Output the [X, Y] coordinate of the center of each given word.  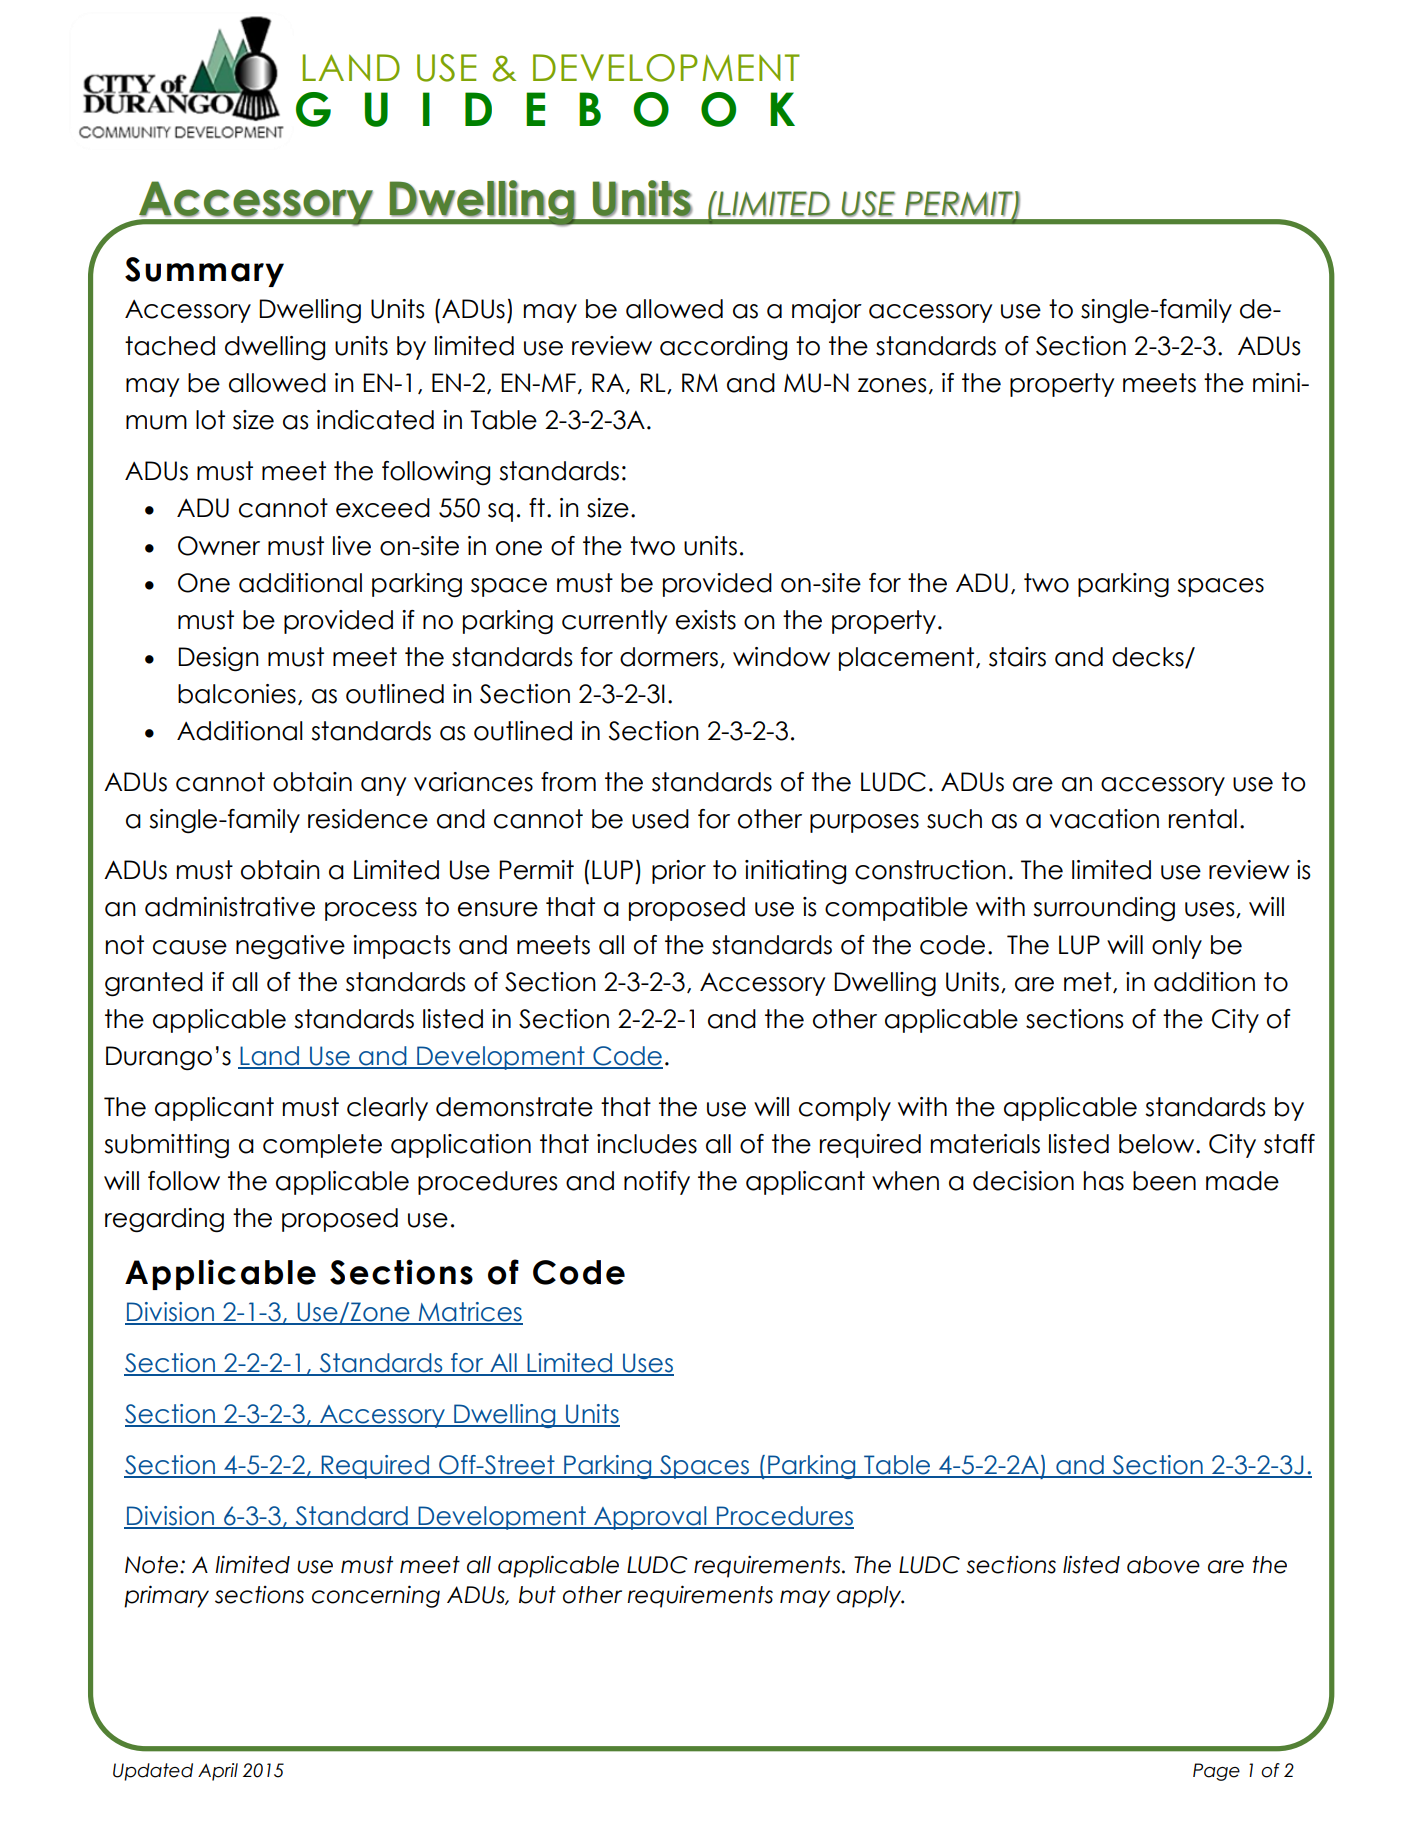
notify [657, 1183]
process [371, 911]
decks [1149, 658]
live [352, 546]
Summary [204, 272]
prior [679, 872]
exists [706, 620]
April [218, 1772]
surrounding [1104, 909]
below [1158, 1144]
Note [151, 1565]
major [827, 311]
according [723, 348]
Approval [650, 1518]
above [1163, 1565]
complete [322, 1146]
